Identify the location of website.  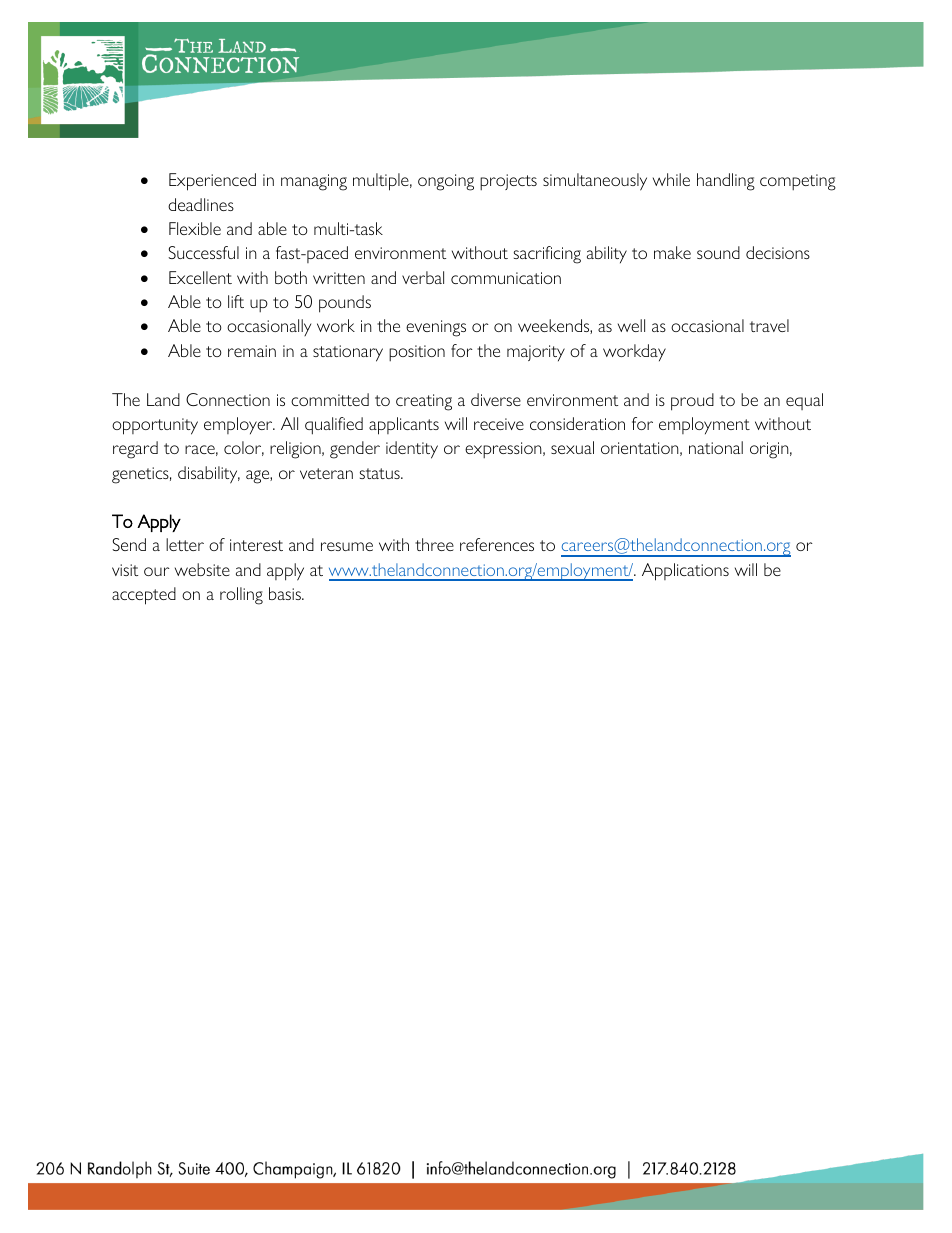
(202, 569).
